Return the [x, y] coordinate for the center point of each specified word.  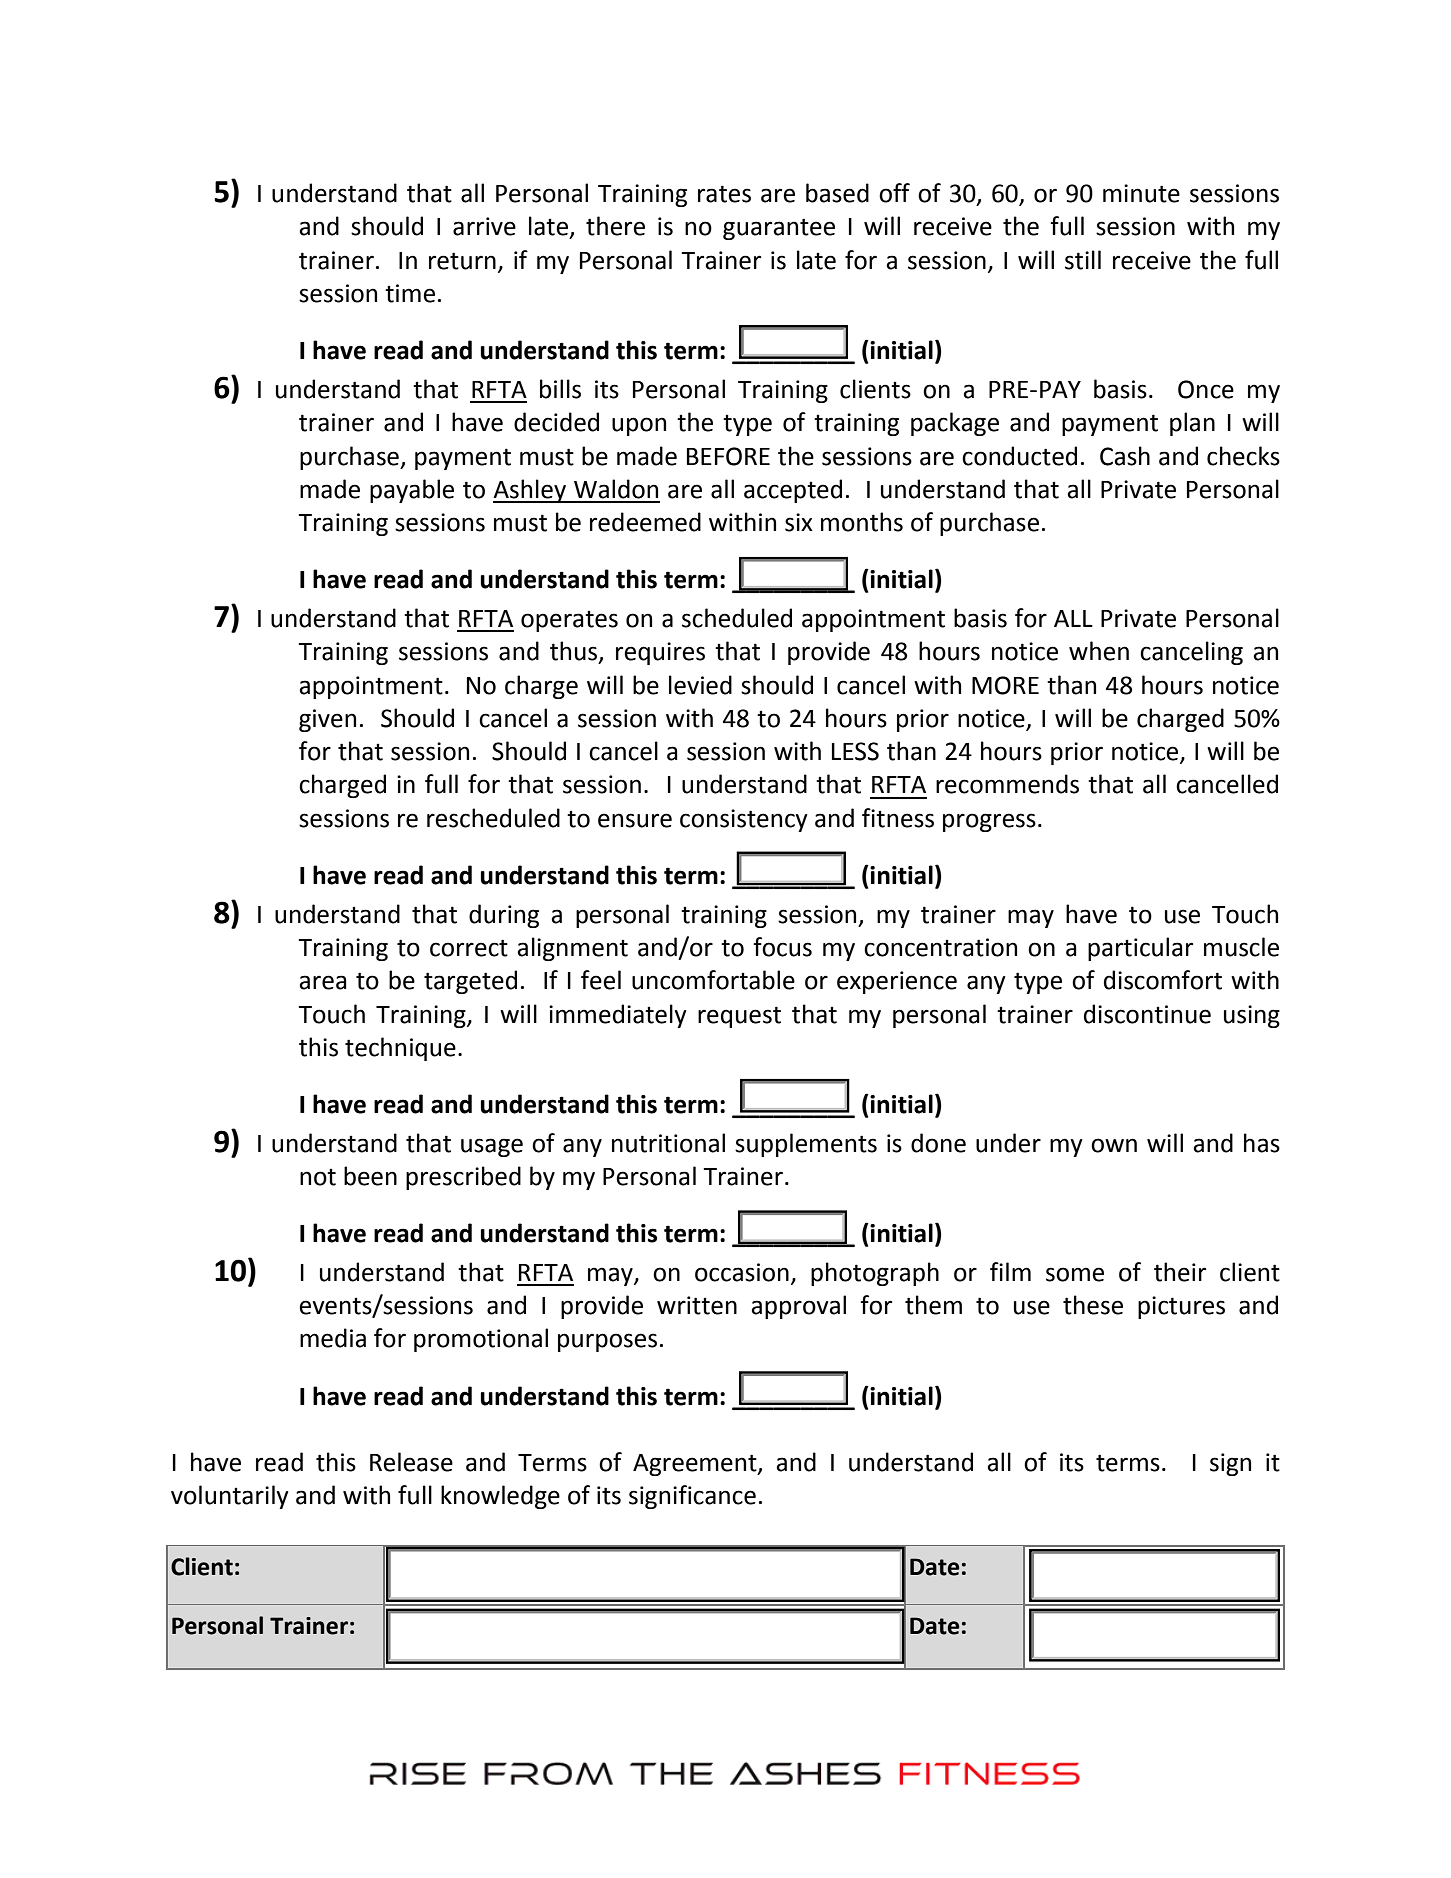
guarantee [779, 229]
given [327, 720]
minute [1141, 193]
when [1099, 651]
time [410, 293]
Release [411, 1462]
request [739, 1017]
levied [700, 685]
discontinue [1147, 1014]
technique [400, 1049]
